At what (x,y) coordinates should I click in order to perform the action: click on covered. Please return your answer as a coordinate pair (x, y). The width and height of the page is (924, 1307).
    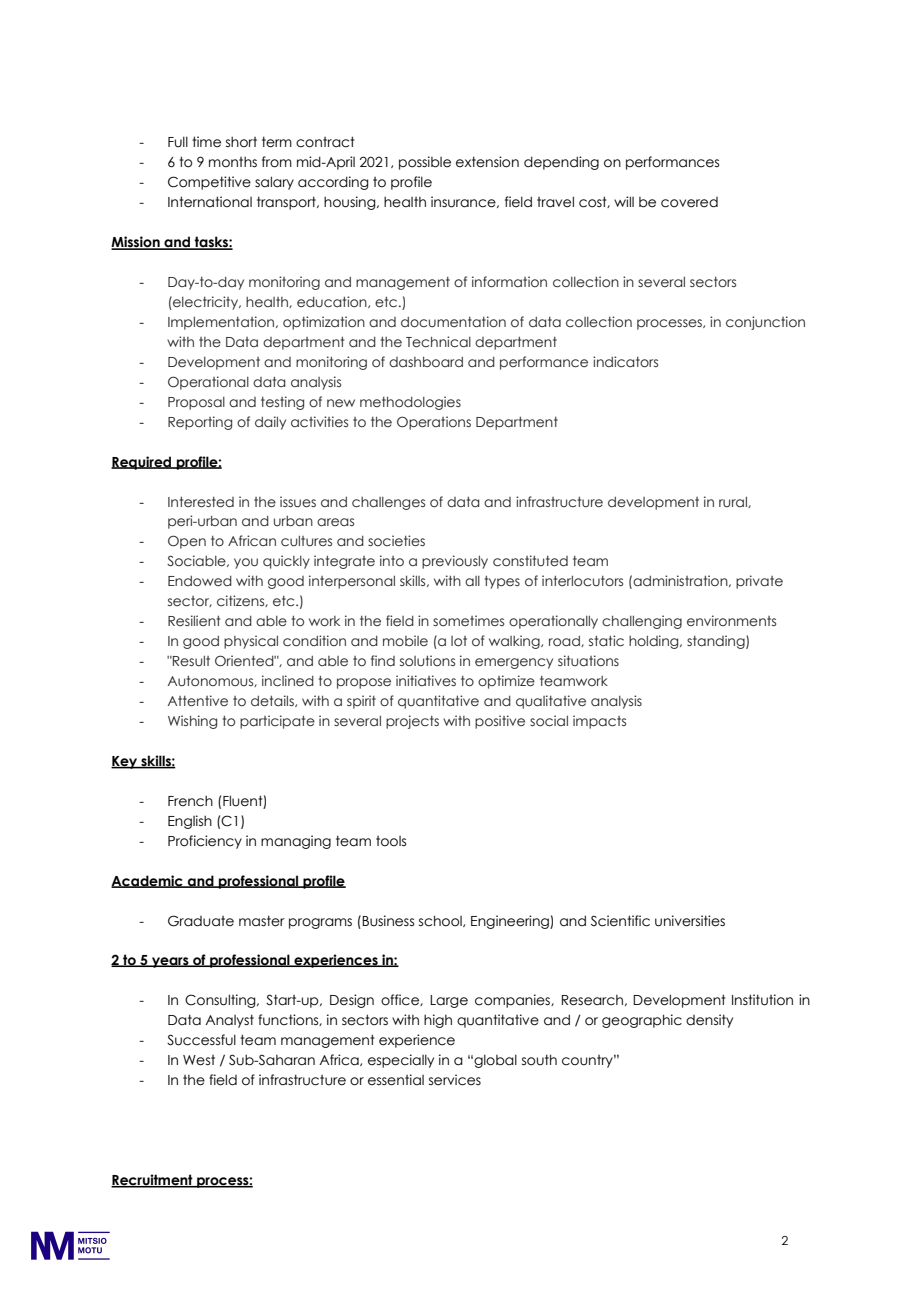
    Looking at the image, I should click on (689, 202).
